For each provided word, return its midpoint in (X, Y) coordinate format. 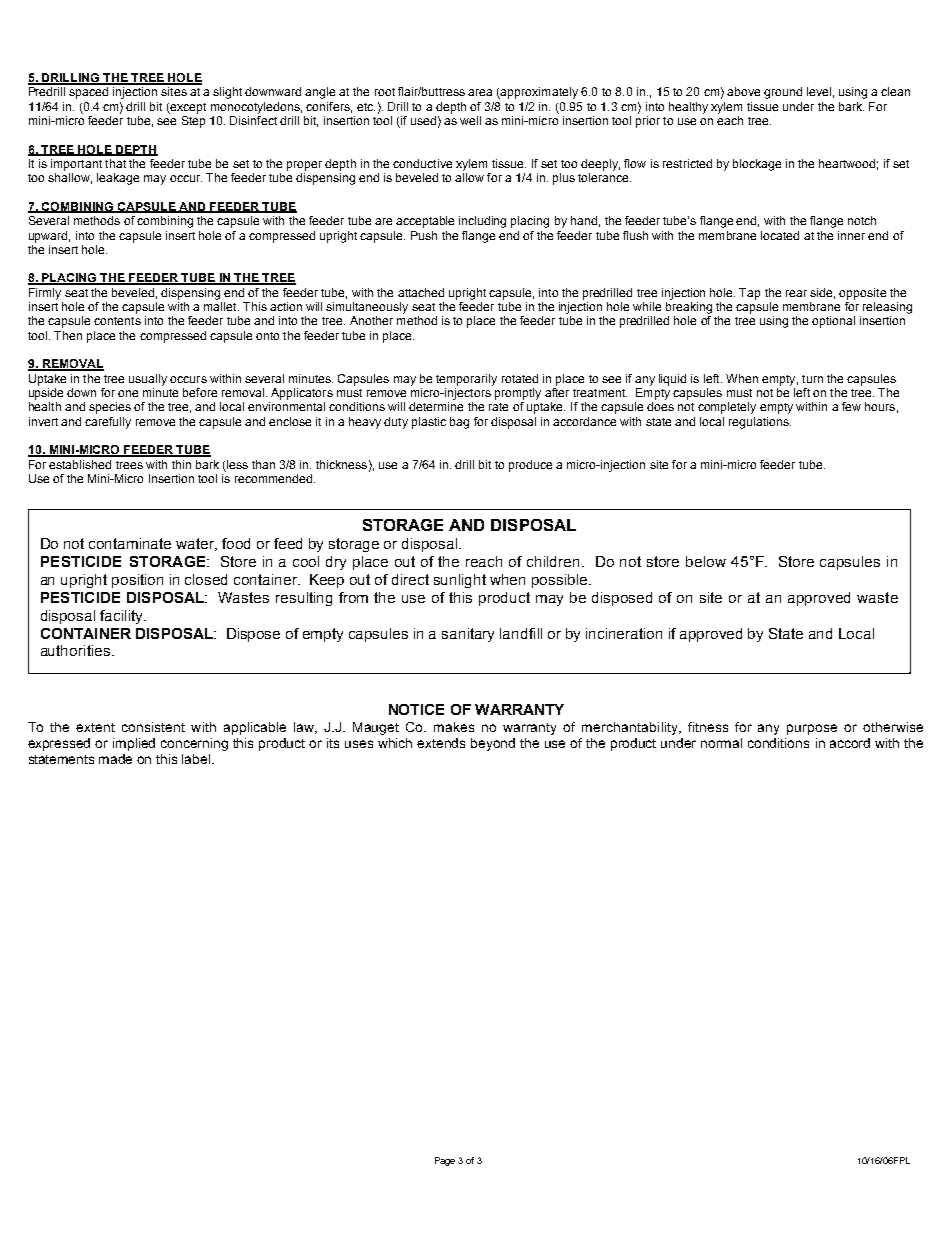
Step (193, 120)
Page (445, 1161)
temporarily (466, 380)
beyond (493, 744)
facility (122, 617)
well (470, 120)
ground (783, 93)
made (115, 759)
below (706, 561)
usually (148, 380)
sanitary (468, 635)
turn (812, 379)
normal (721, 743)
